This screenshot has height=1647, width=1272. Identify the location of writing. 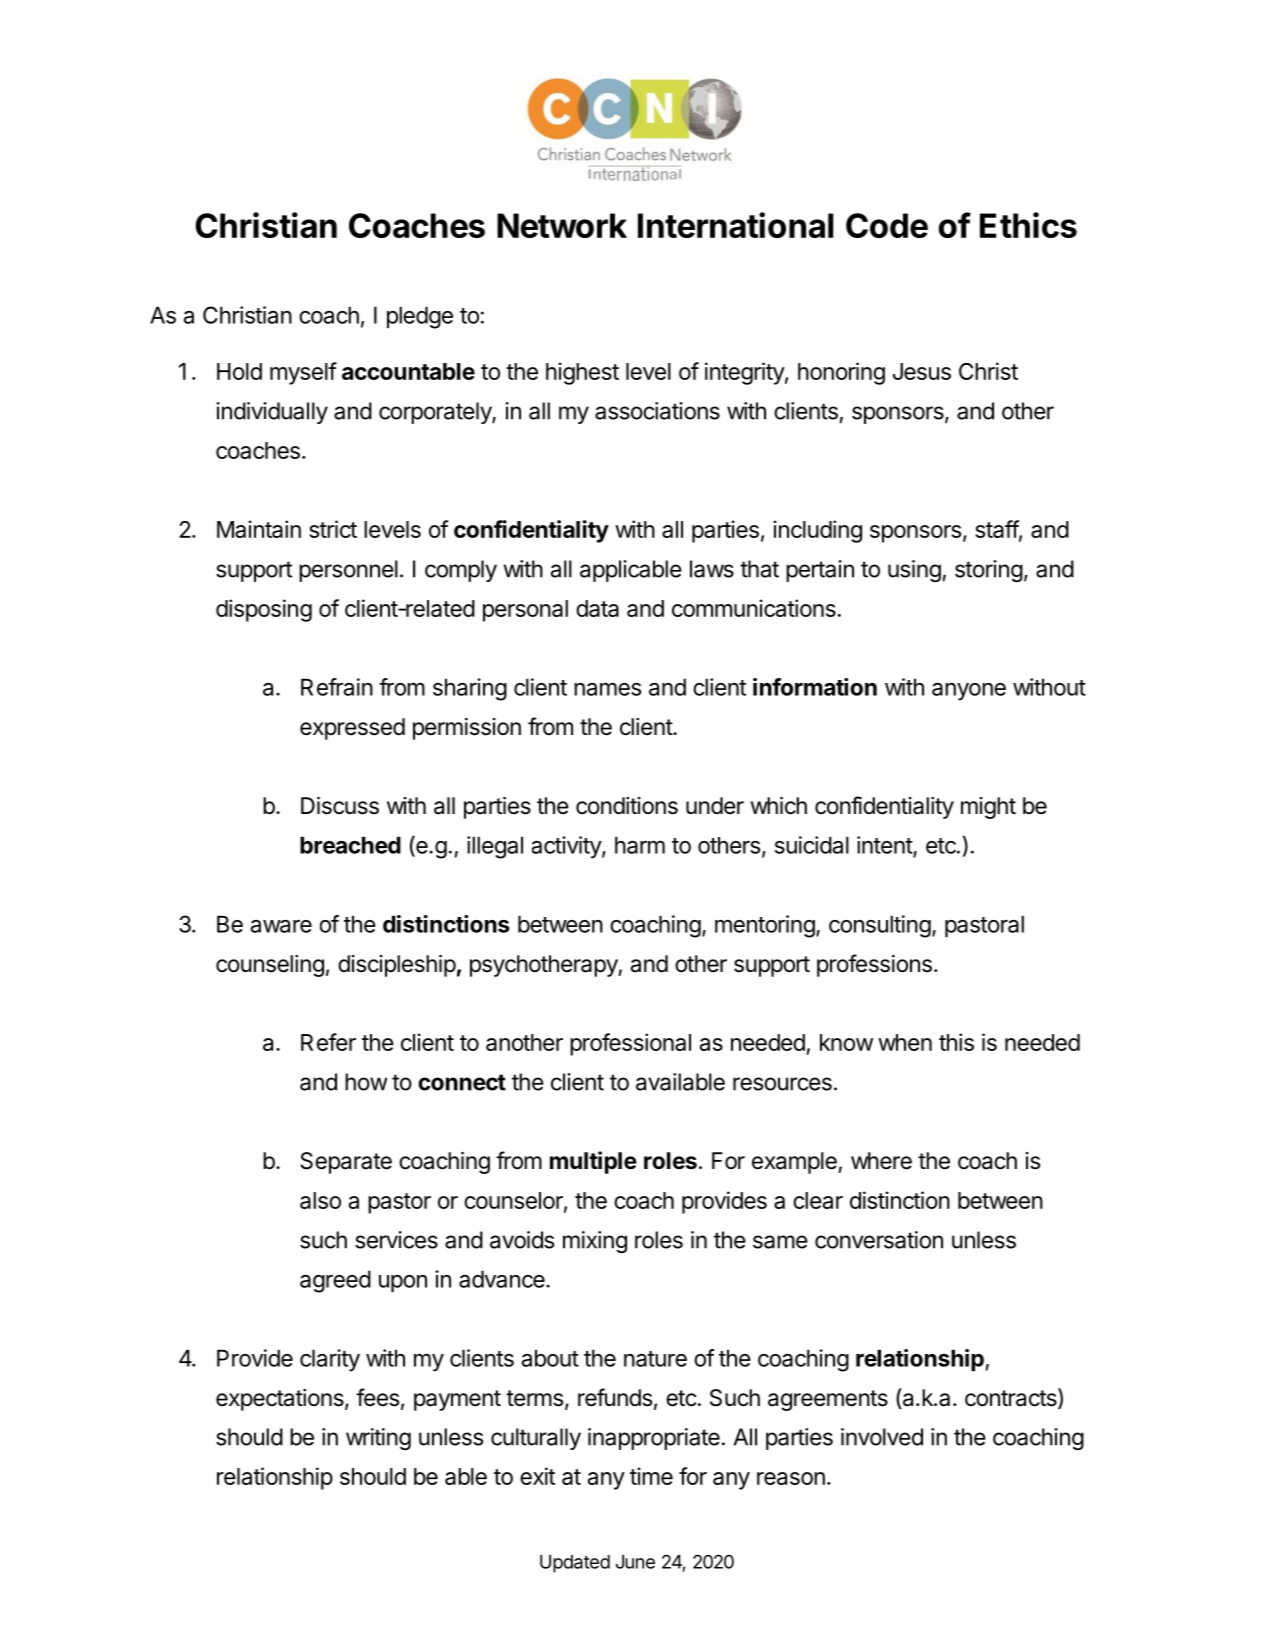
(378, 1439).
